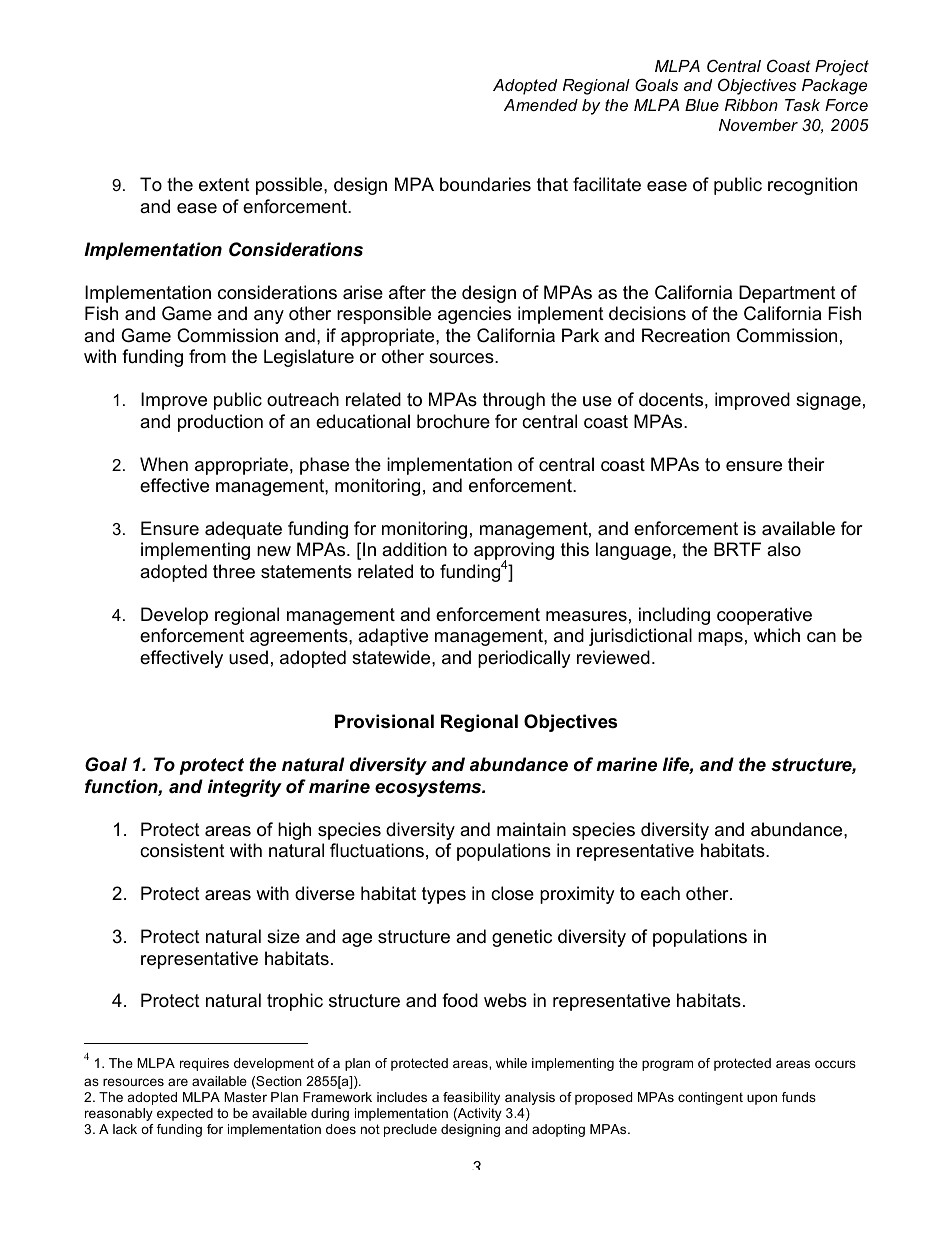  Describe the element at coordinates (514, 552) in the screenshot. I see `approving` at that location.
